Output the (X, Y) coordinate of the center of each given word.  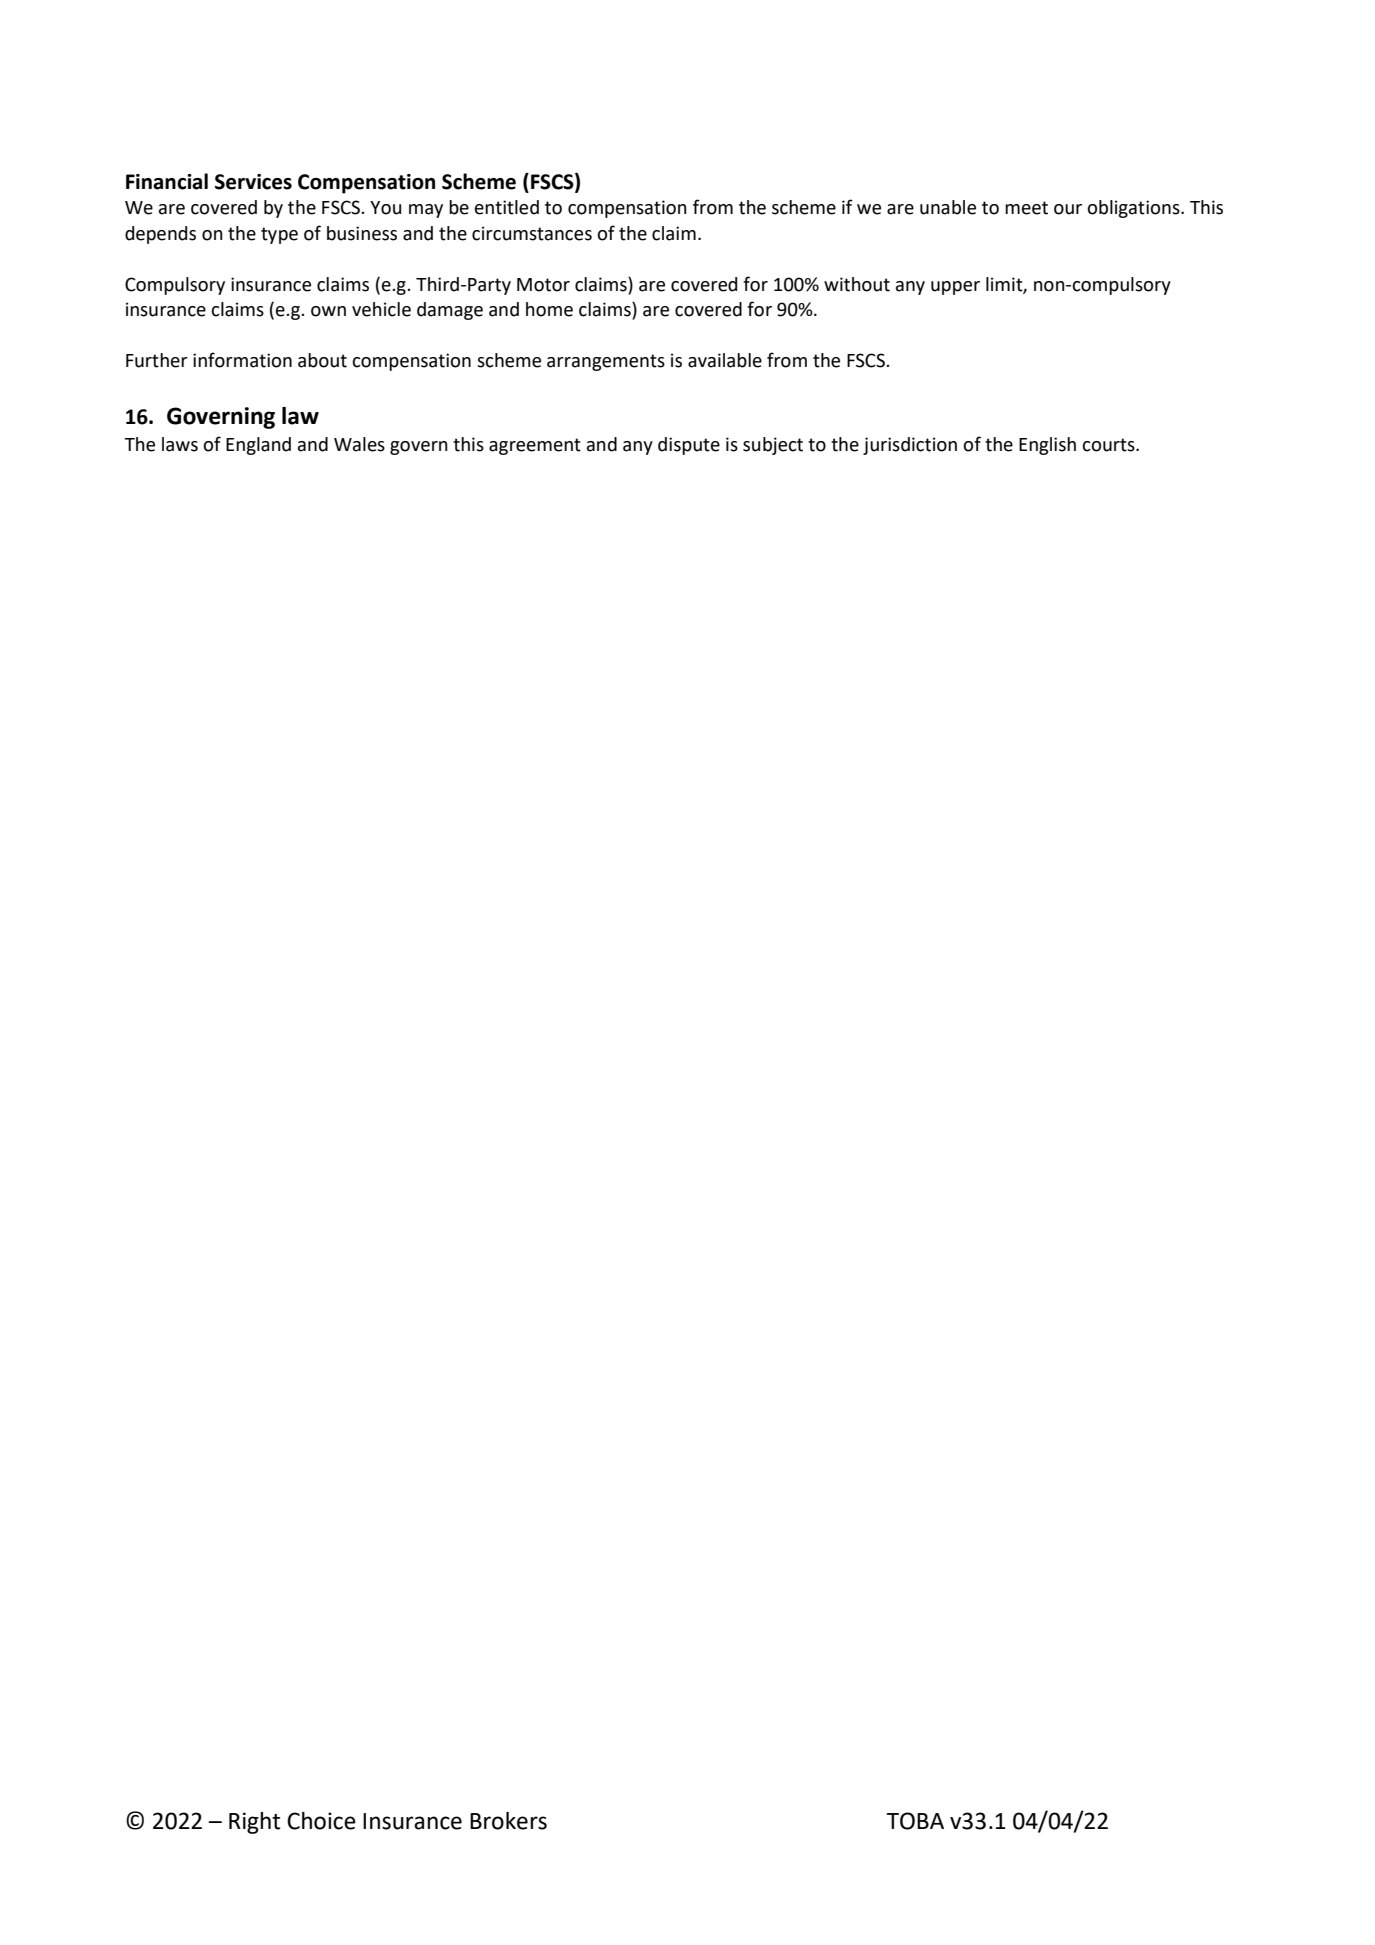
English (1047, 446)
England (258, 446)
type (279, 235)
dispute (689, 446)
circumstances (532, 233)
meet (1026, 208)
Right (254, 1823)
